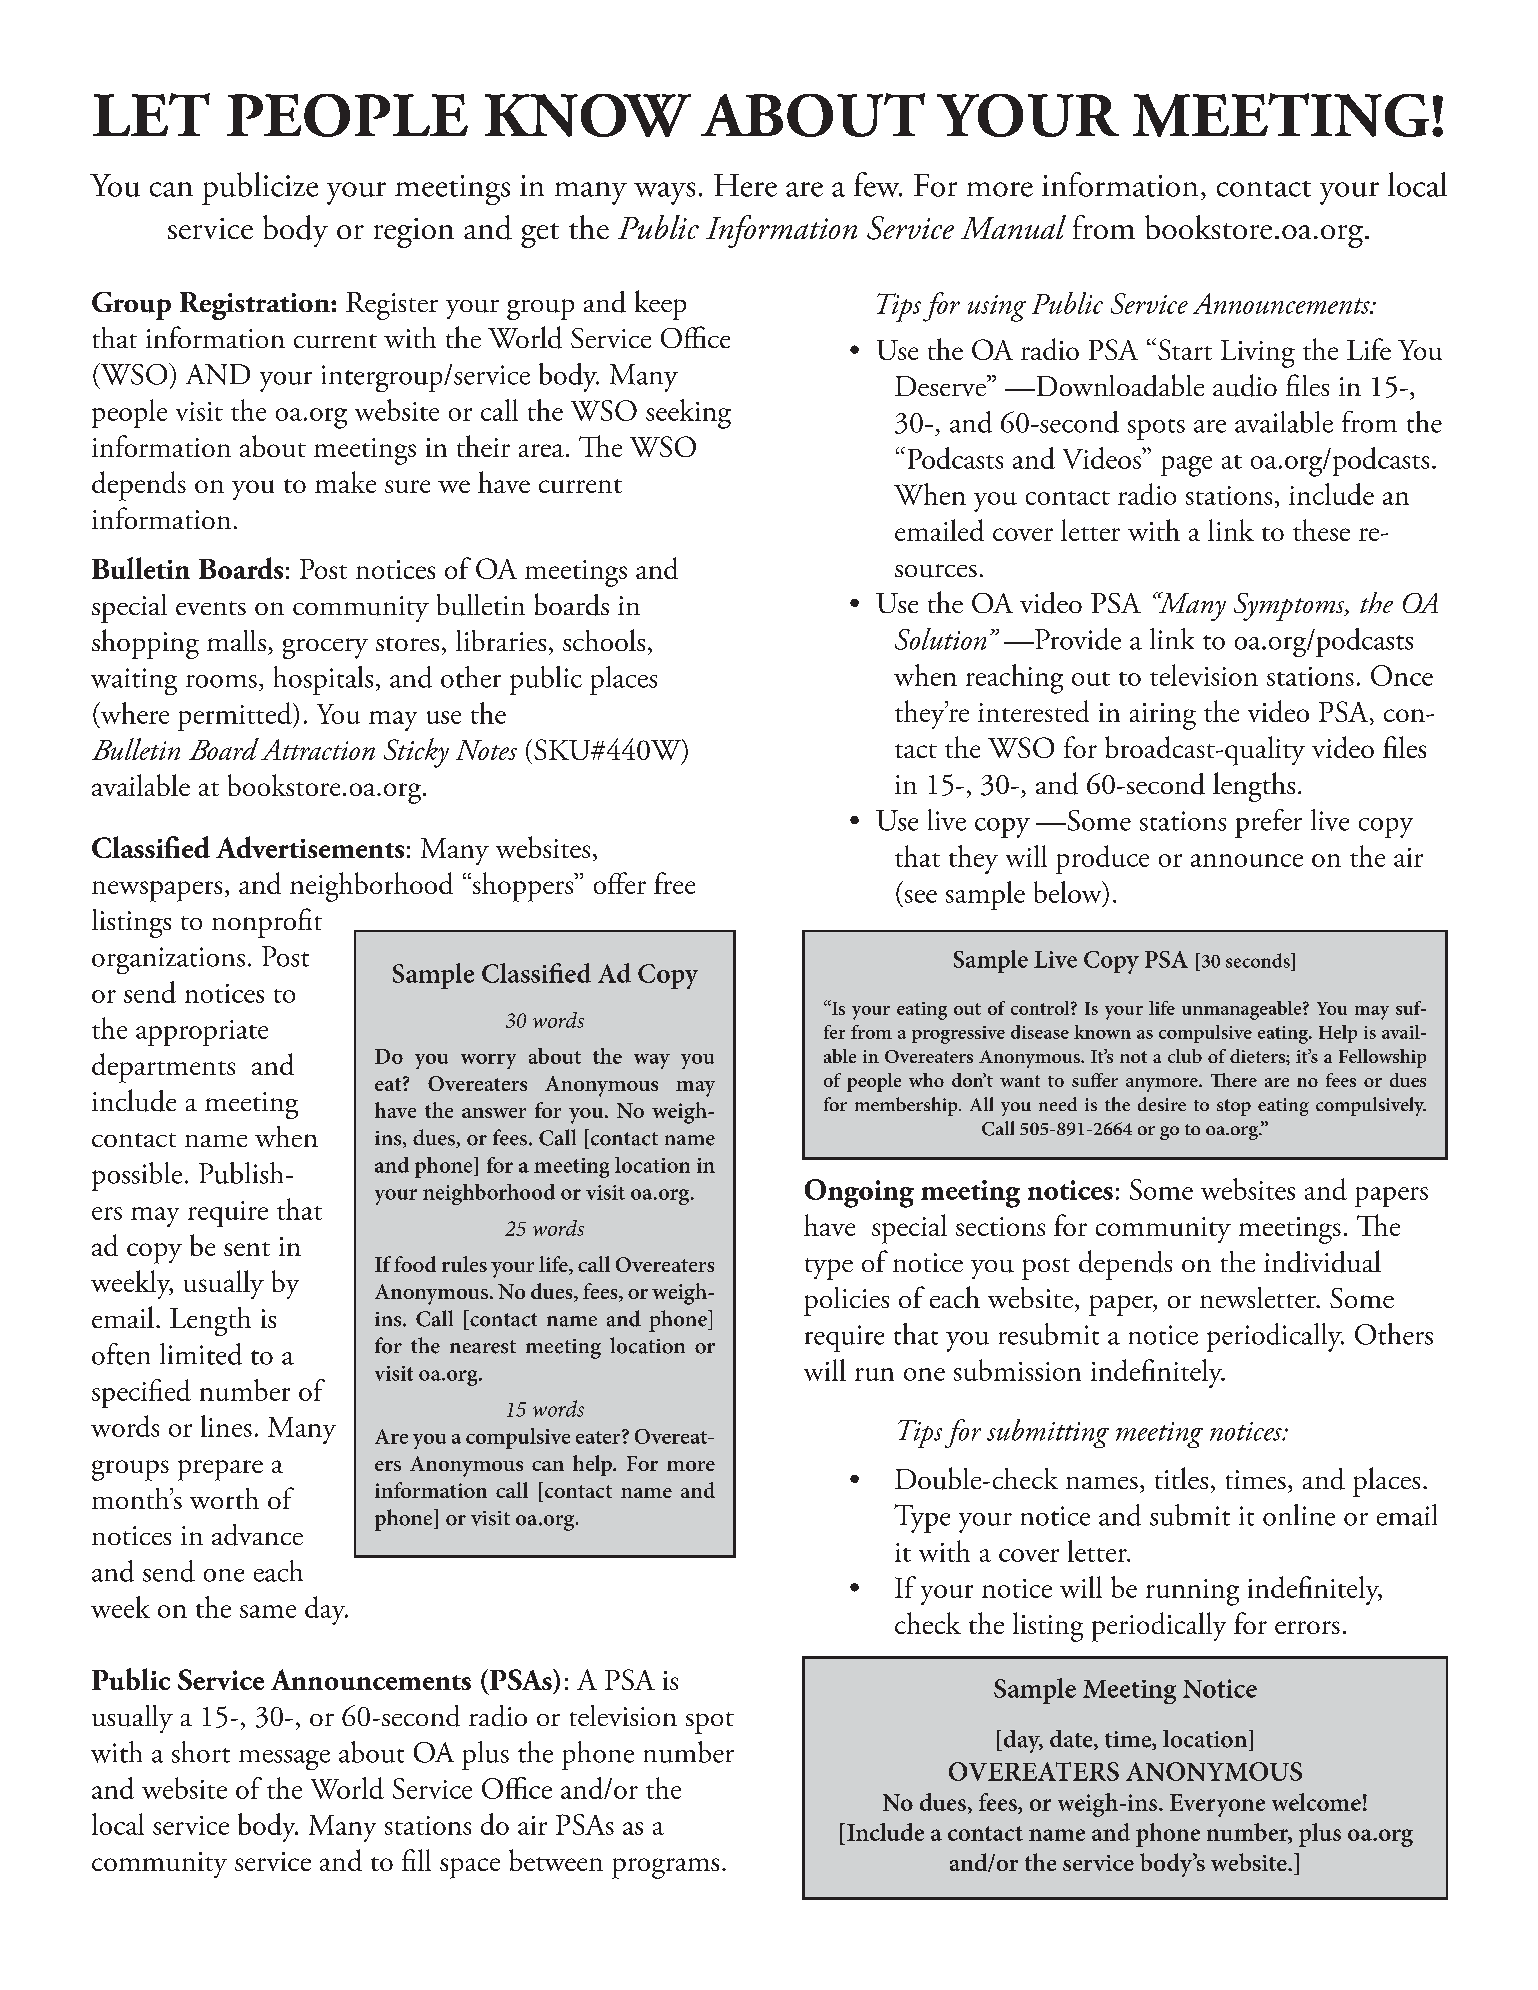 The height and width of the screenshot is (1990, 1538). I want to click on Symptoms, so click(1290, 607).
